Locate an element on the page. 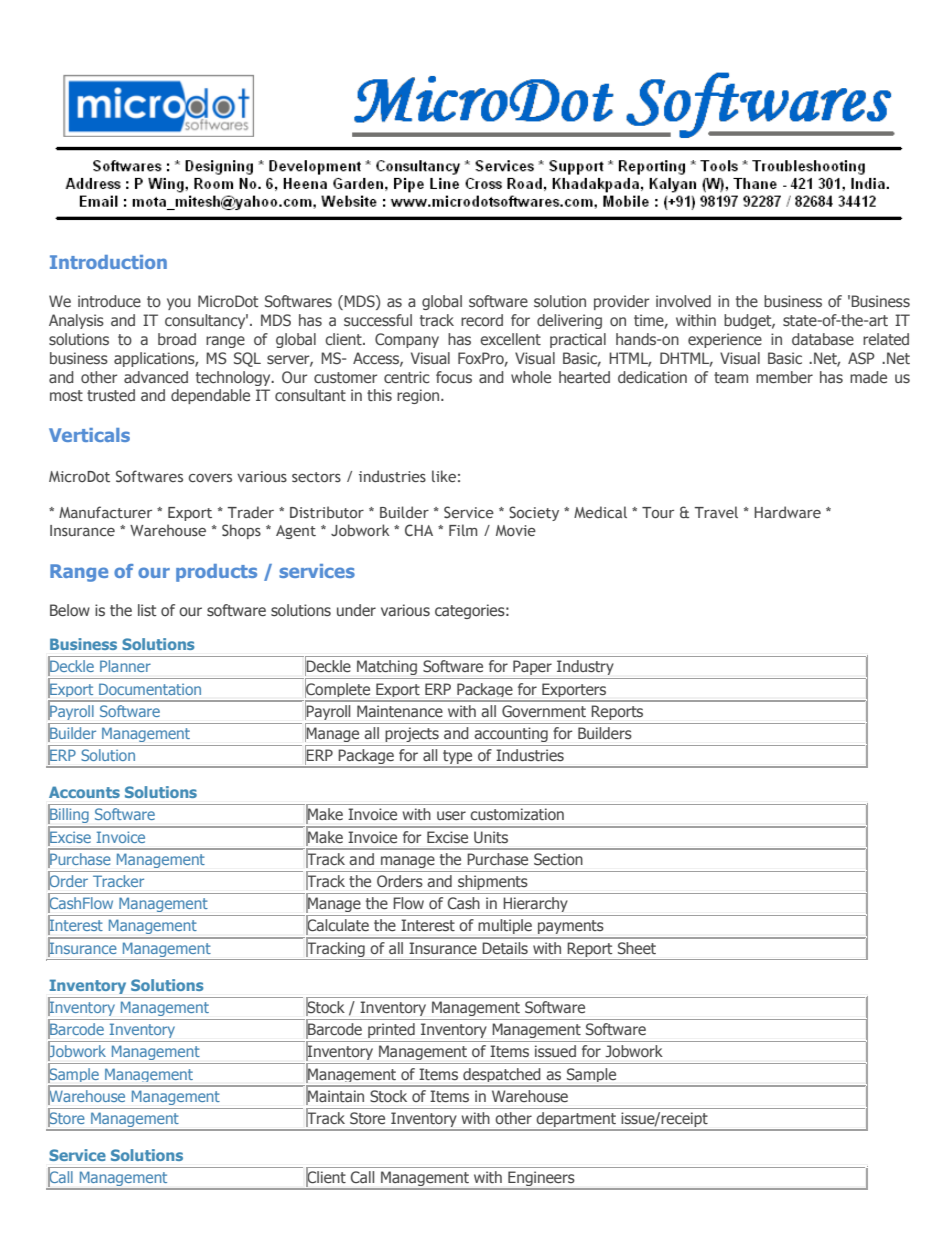 Image resolution: width=952 pixels, height=1233 pixels. Engineers is located at coordinates (541, 1179).
